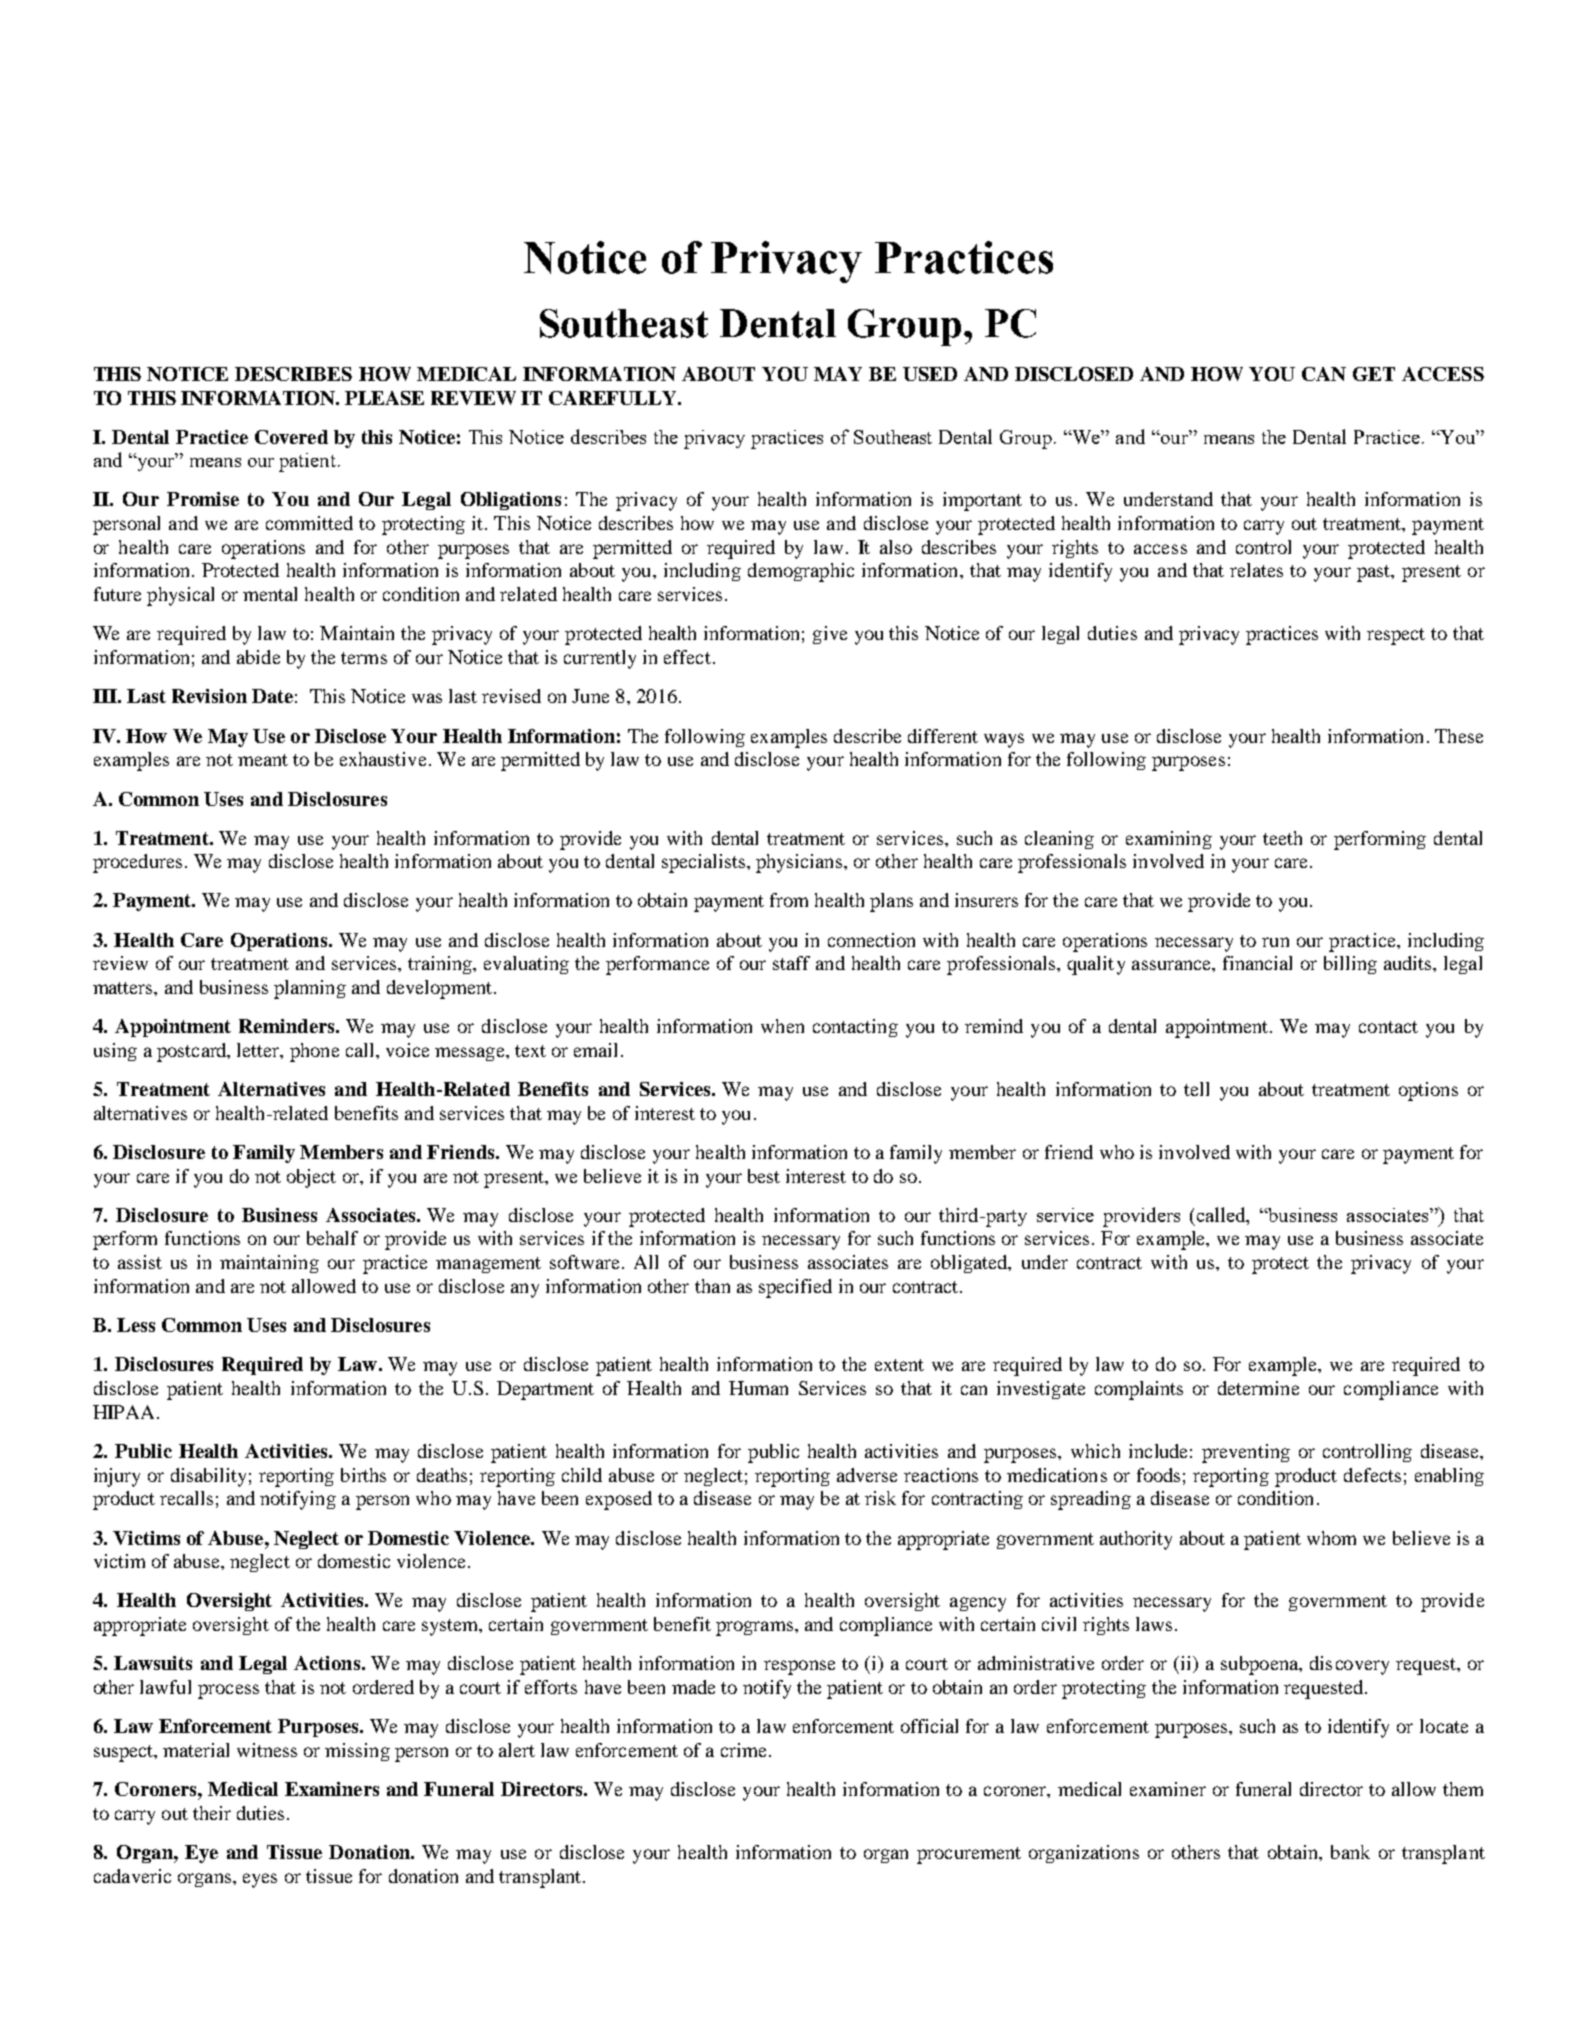  What do you see at coordinates (1258, 1388) in the page?
I see `determine` at bounding box center [1258, 1388].
